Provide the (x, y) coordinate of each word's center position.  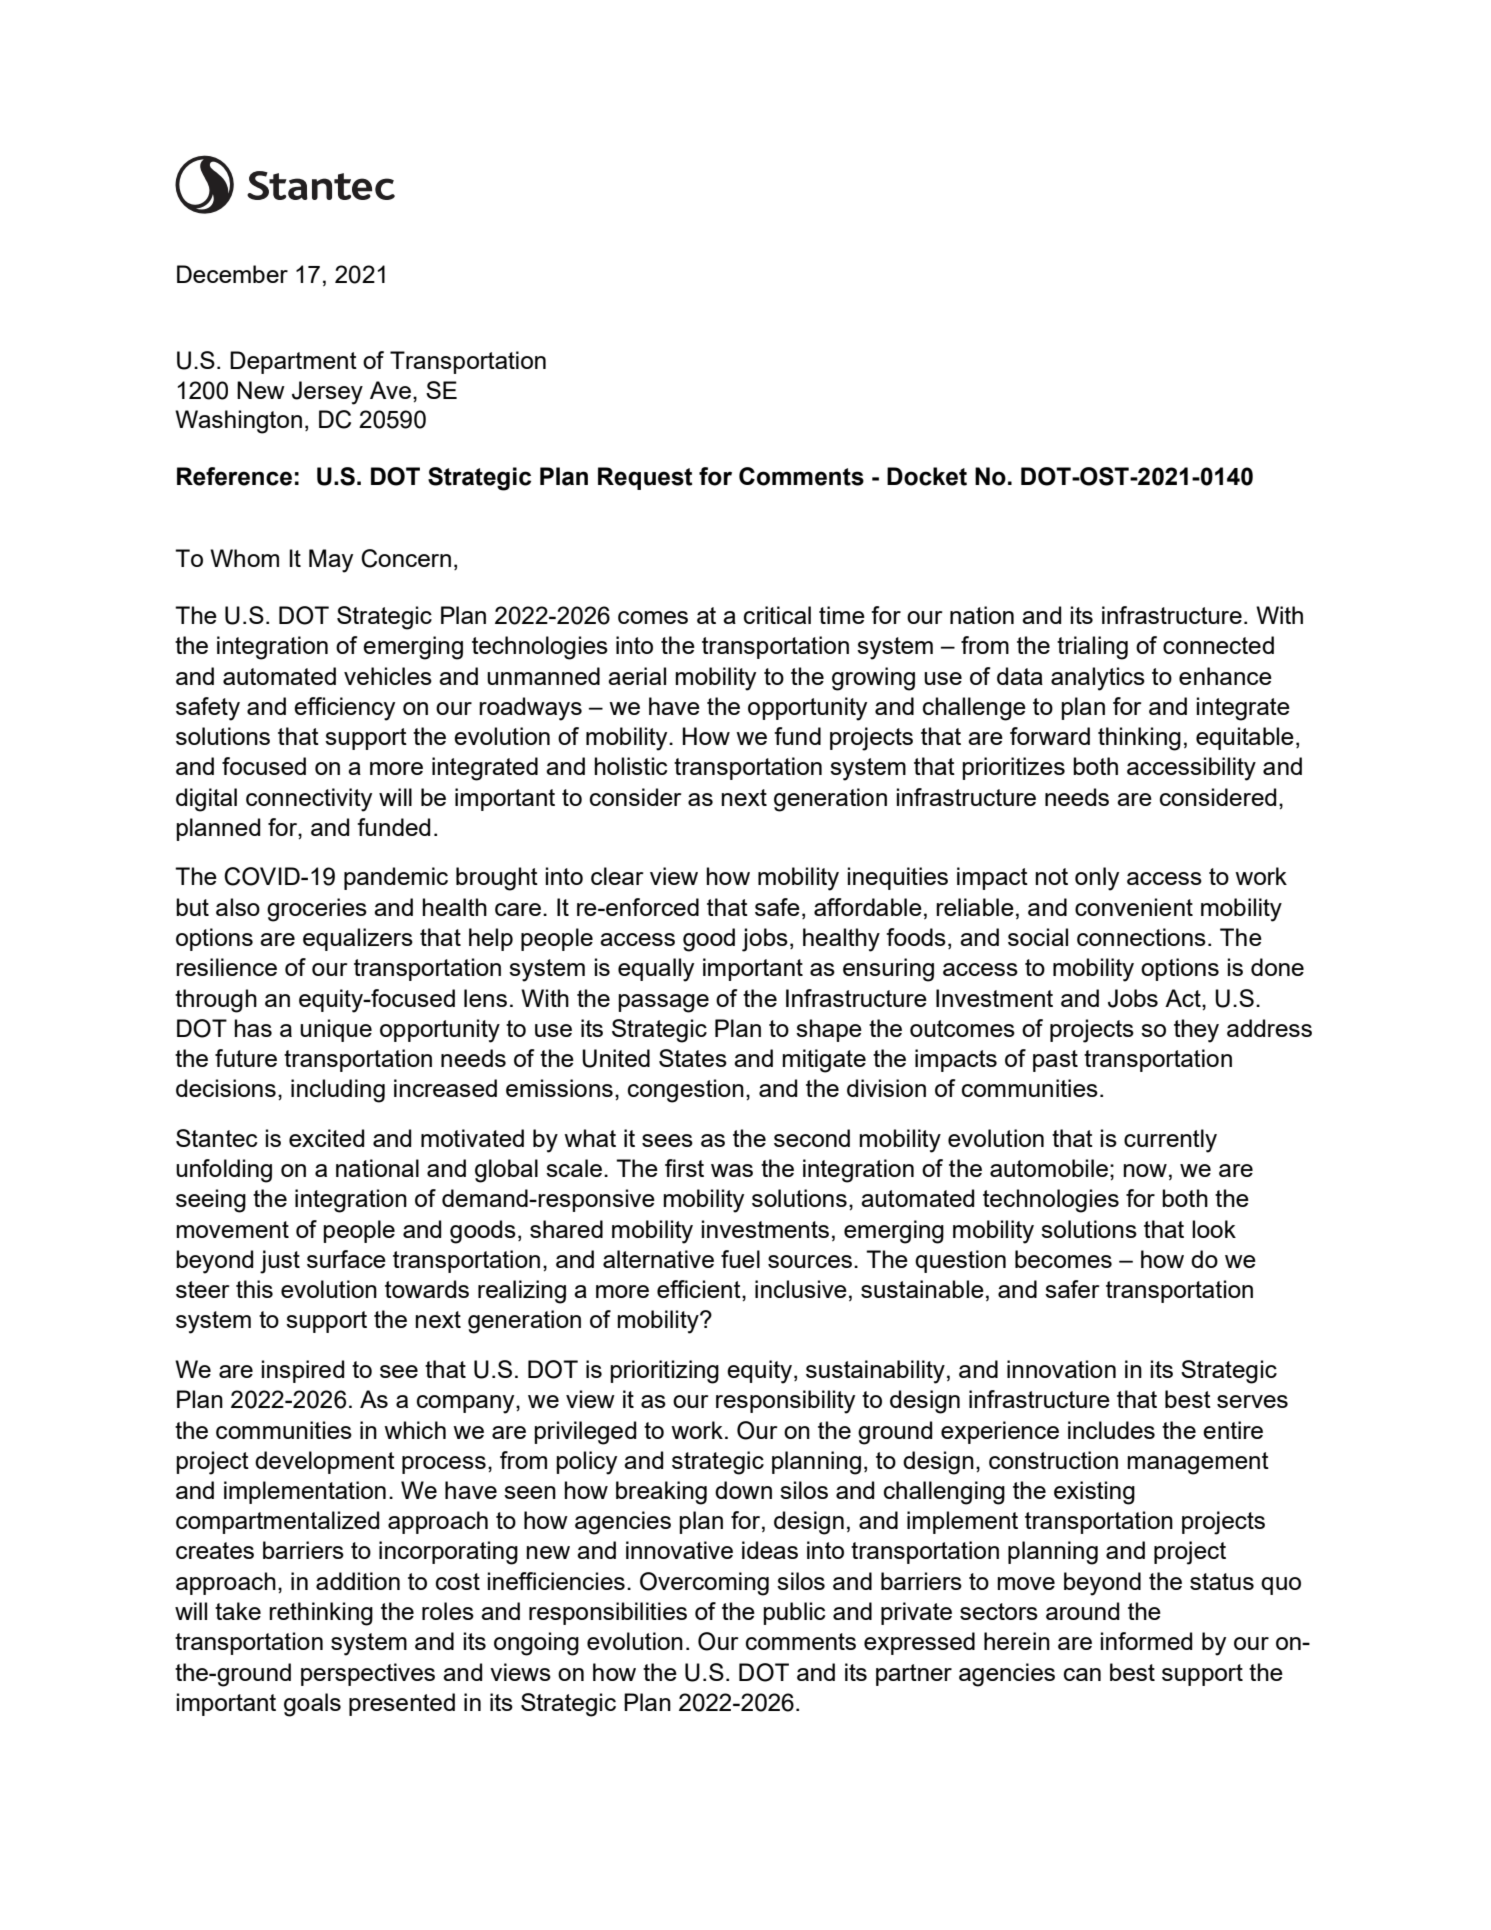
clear (617, 876)
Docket (927, 476)
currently (1170, 1141)
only (1097, 879)
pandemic (396, 878)
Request (645, 478)
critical (777, 615)
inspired (303, 1371)
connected (1218, 645)
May (331, 561)
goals (312, 1705)
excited (326, 1138)
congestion (686, 1091)
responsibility (785, 1402)
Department (293, 362)
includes (1111, 1430)
